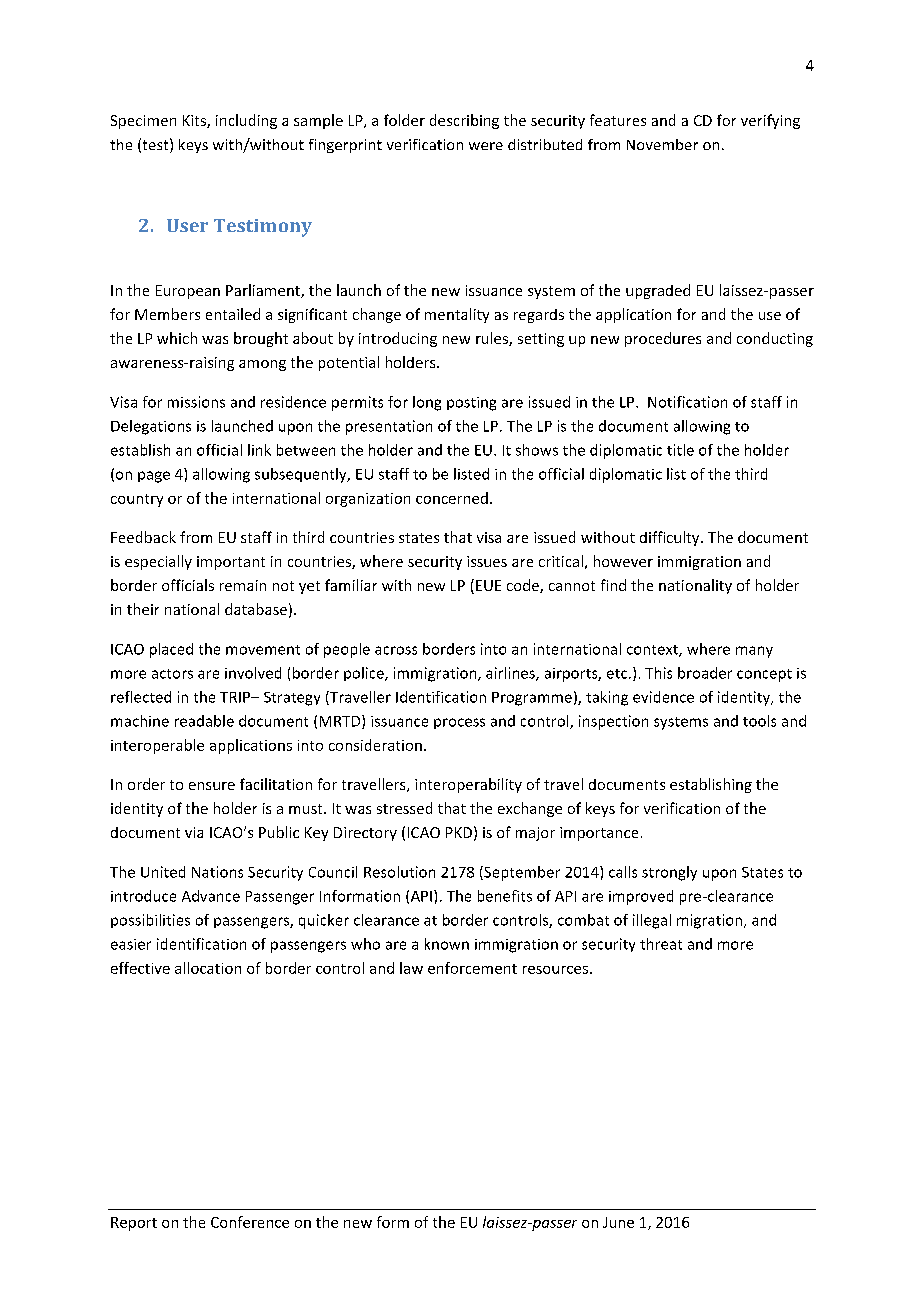 Image resolution: width=924 pixels, height=1308 pixels. Describe the element at coordinates (486, 146) in the screenshot. I see `were` at that location.
